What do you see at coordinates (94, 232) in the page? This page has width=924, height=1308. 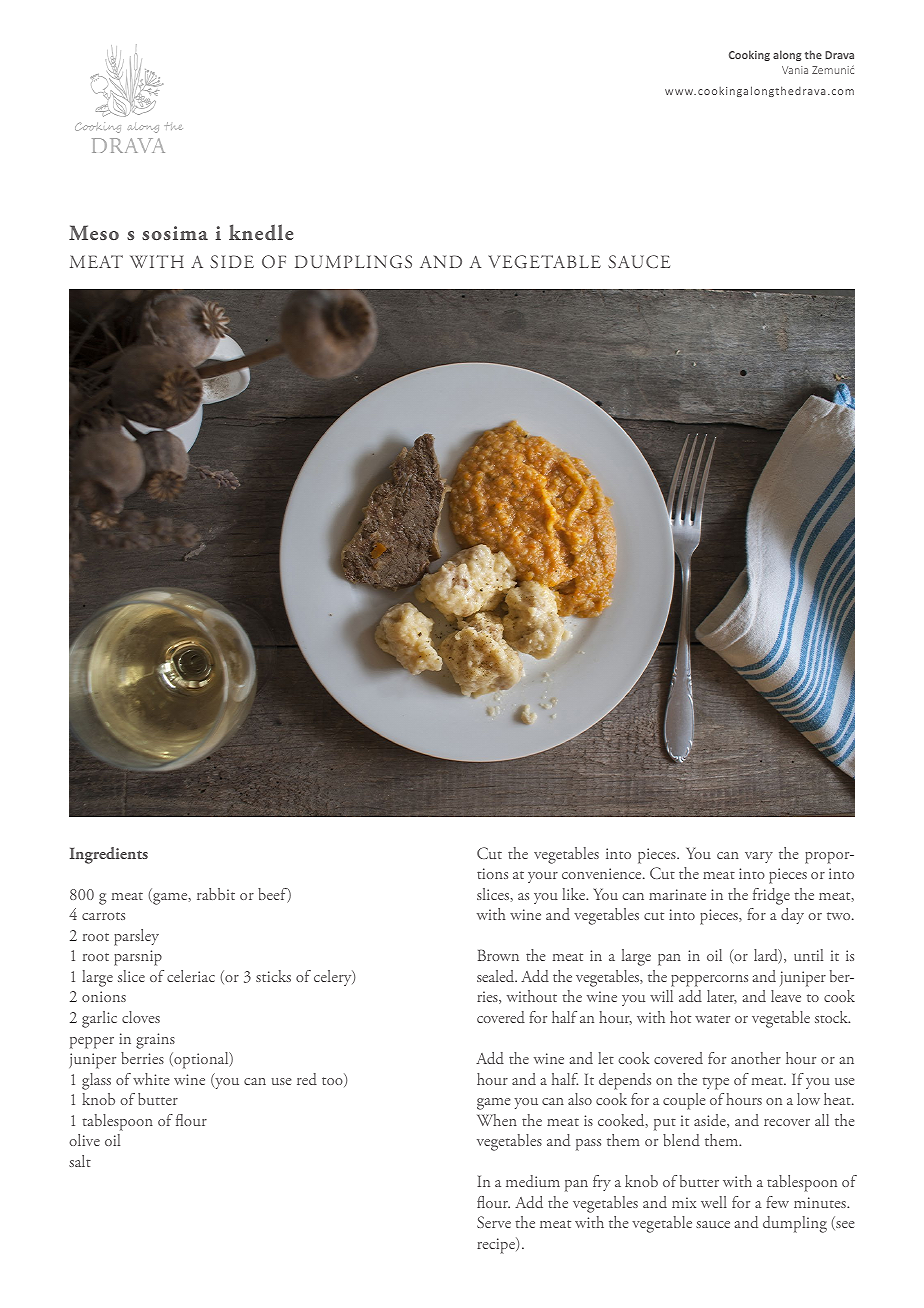 I see `Meso` at bounding box center [94, 232].
